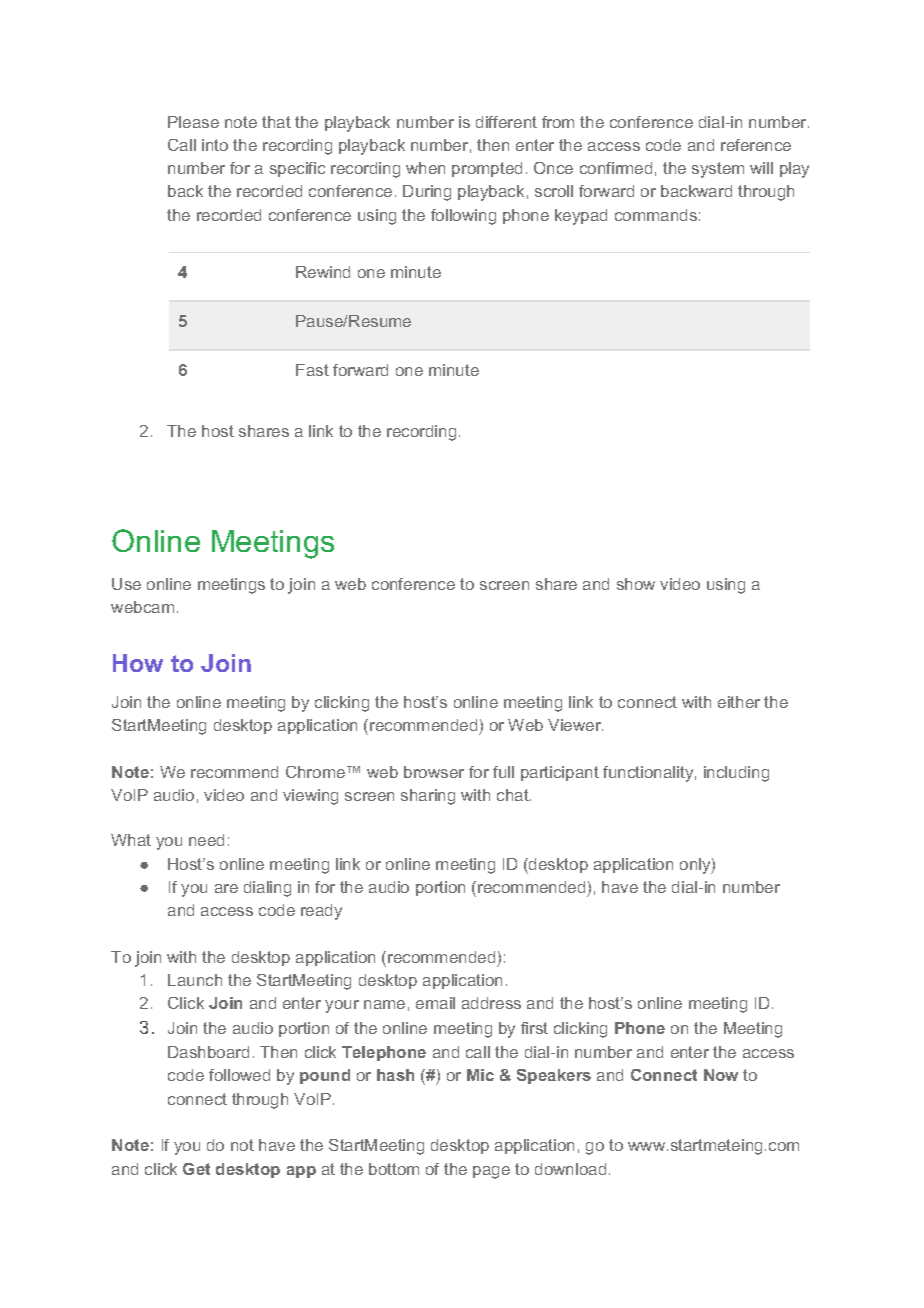 The height and width of the page is (1308, 924). I want to click on Rewind, so click(323, 272).
